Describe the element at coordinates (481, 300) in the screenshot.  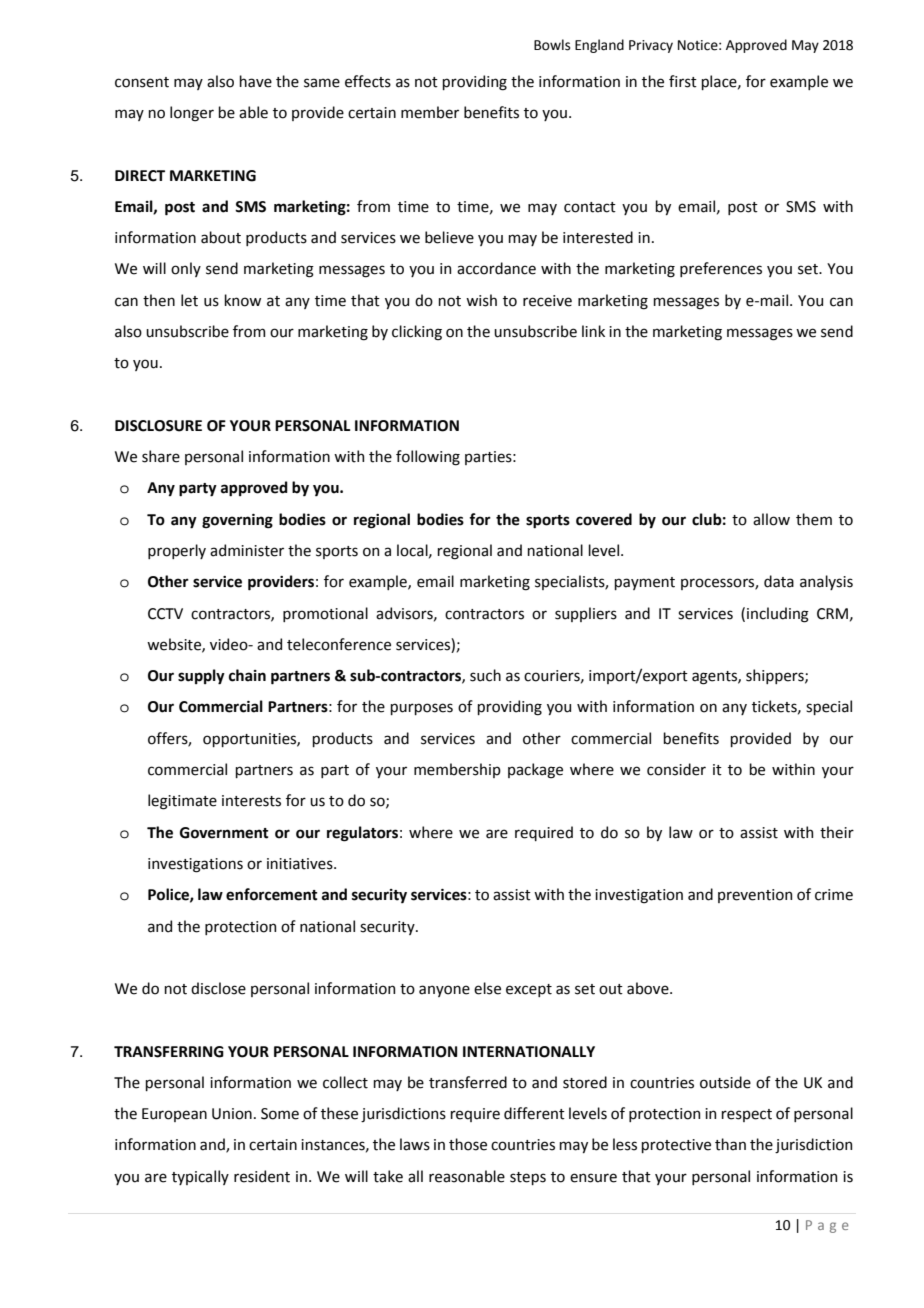
I see `wish` at that location.
